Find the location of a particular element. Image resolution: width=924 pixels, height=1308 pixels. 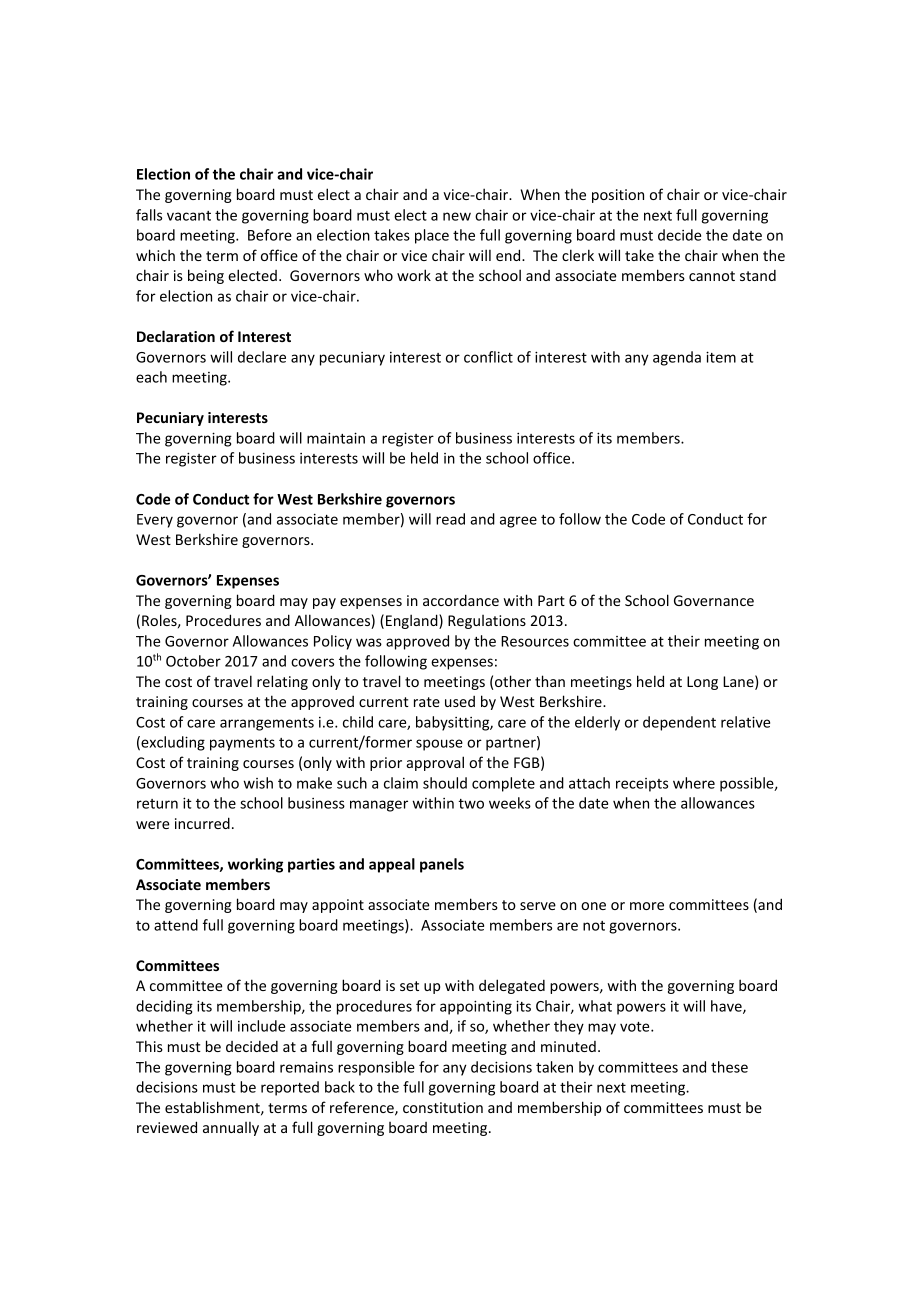

read is located at coordinates (450, 519).
